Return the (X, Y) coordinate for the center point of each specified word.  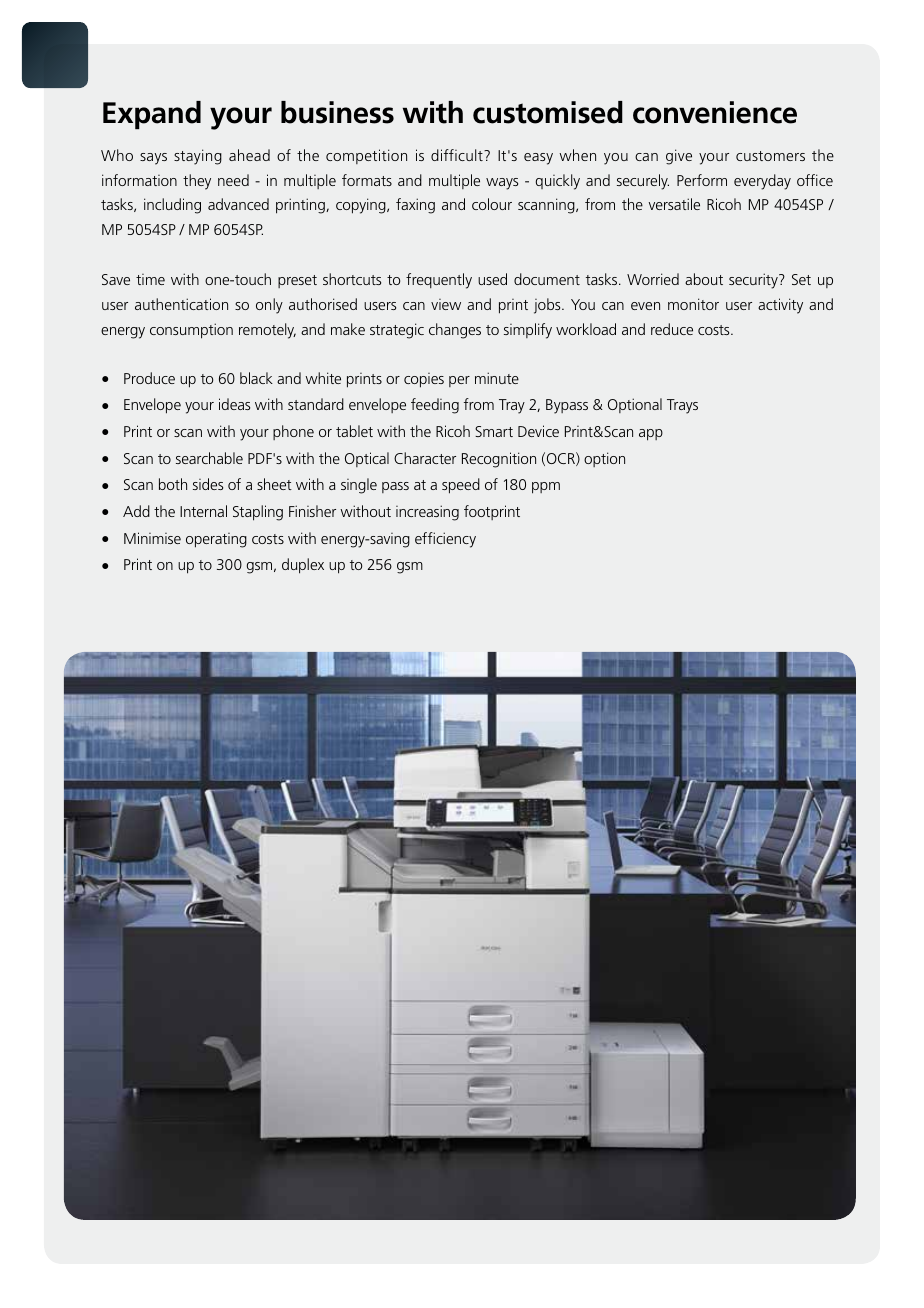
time (150, 279)
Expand (152, 115)
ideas (234, 404)
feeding (435, 406)
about (704, 279)
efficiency (445, 540)
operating (216, 540)
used (492, 279)
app (651, 435)
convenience (715, 112)
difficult (458, 155)
